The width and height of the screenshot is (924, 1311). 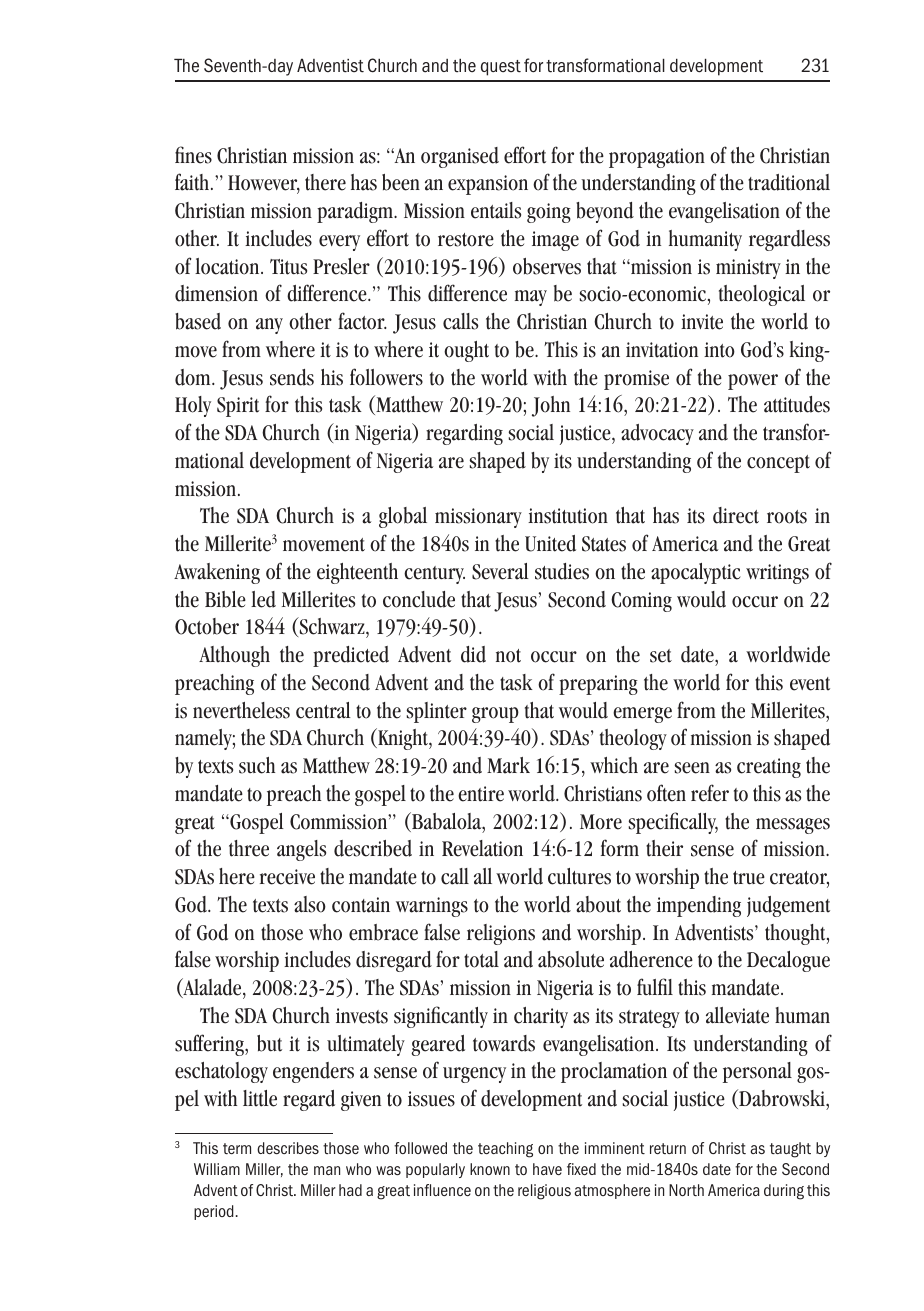 I want to click on describes, so click(x=288, y=1148).
